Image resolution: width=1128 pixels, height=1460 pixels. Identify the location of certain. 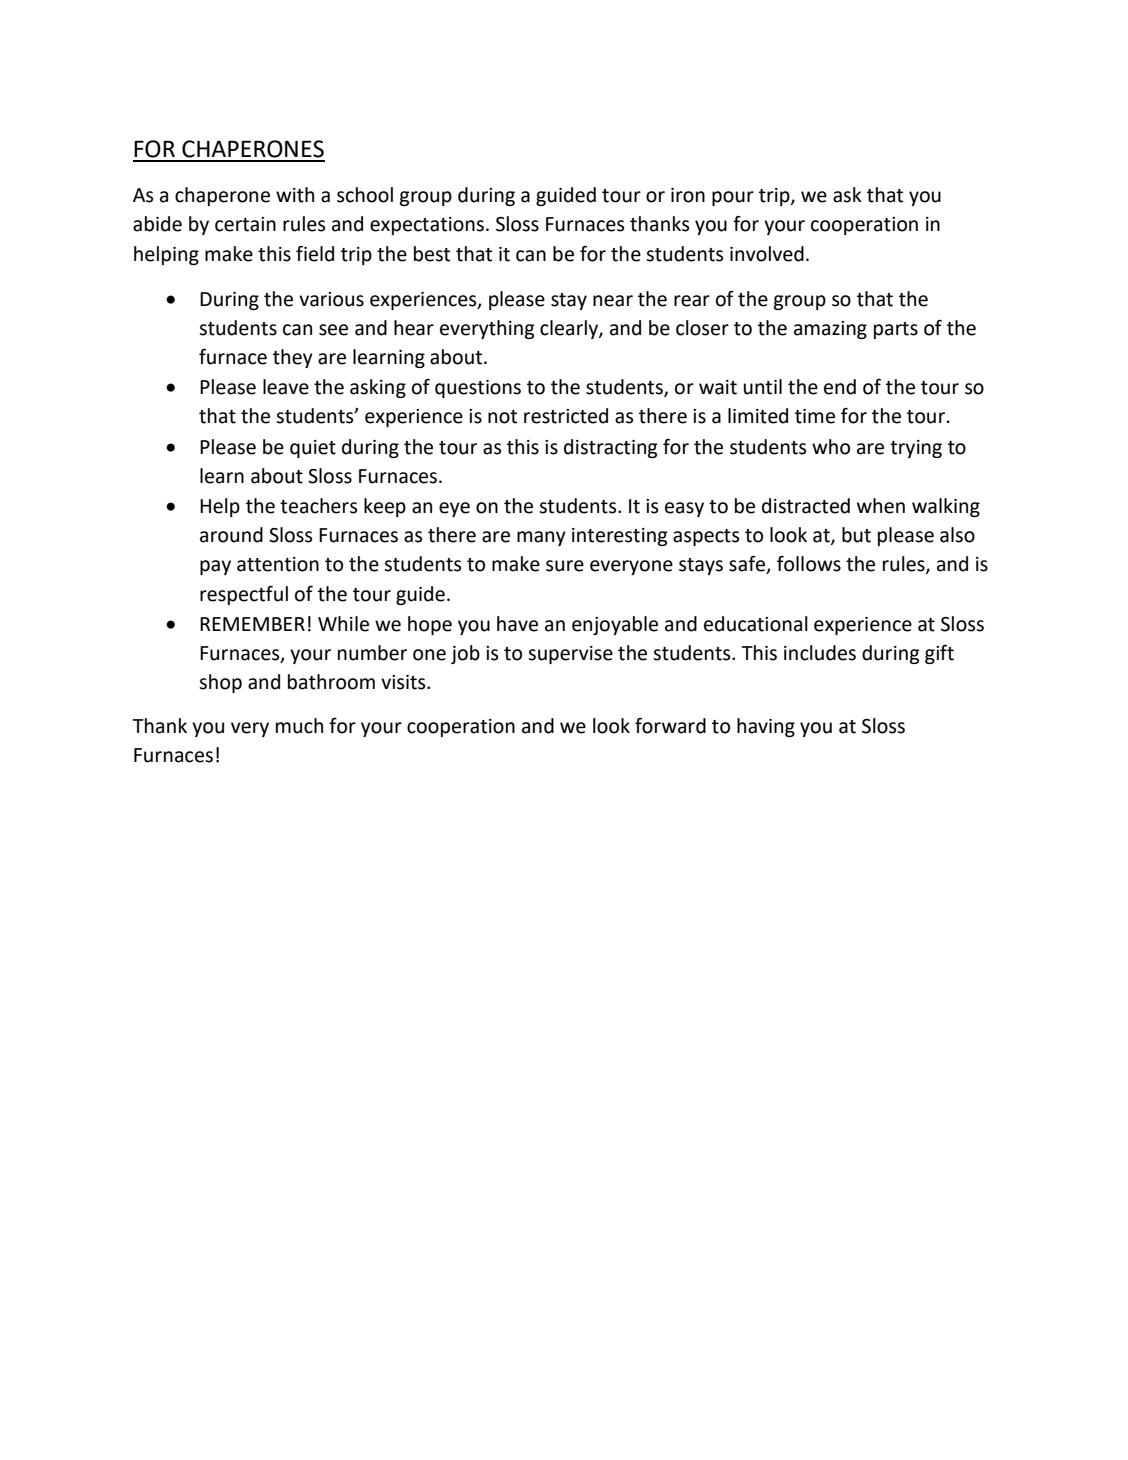
(245, 224).
